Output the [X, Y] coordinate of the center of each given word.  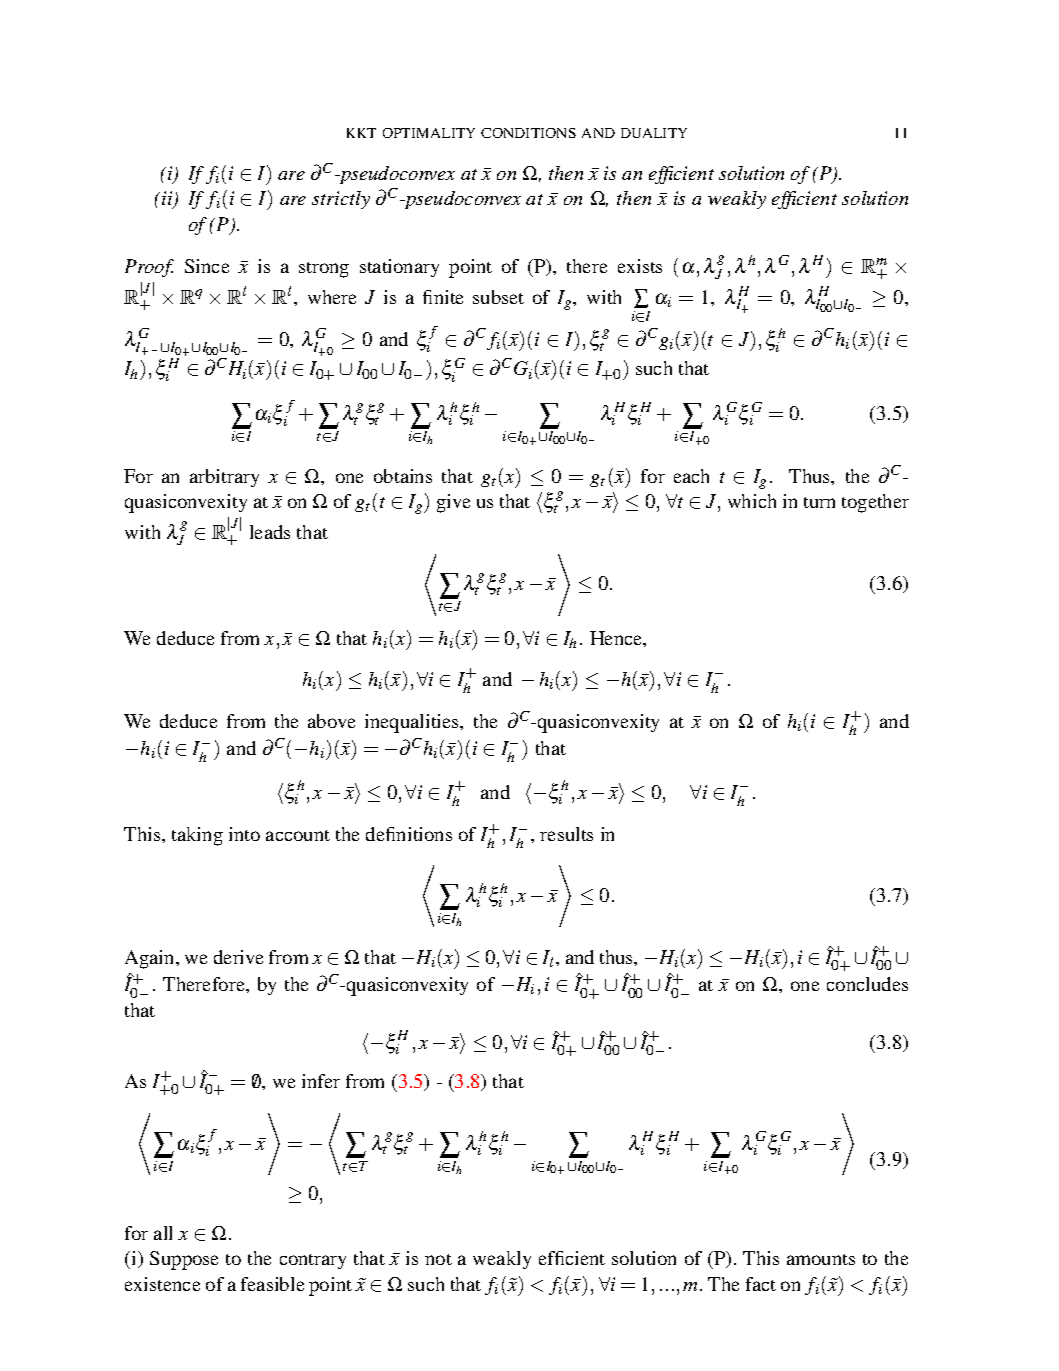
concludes [867, 984]
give [453, 503]
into [244, 834]
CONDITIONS [528, 133]
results [566, 834]
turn [819, 502]
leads [270, 532]
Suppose [184, 1260]
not [438, 1259]
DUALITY [654, 133]
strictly [341, 200]
